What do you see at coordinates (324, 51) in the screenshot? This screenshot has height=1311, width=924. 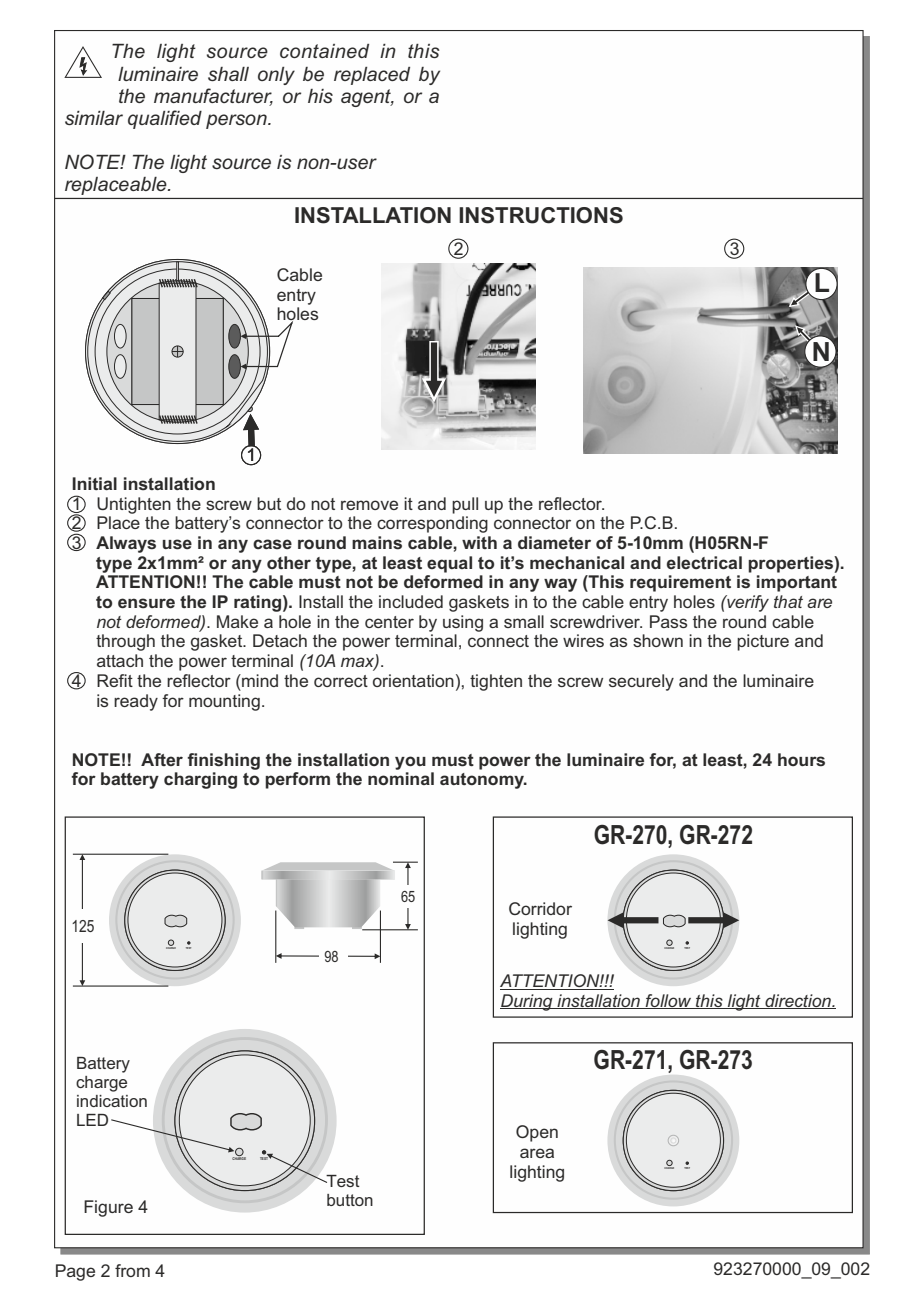 I see `contained` at bounding box center [324, 51].
